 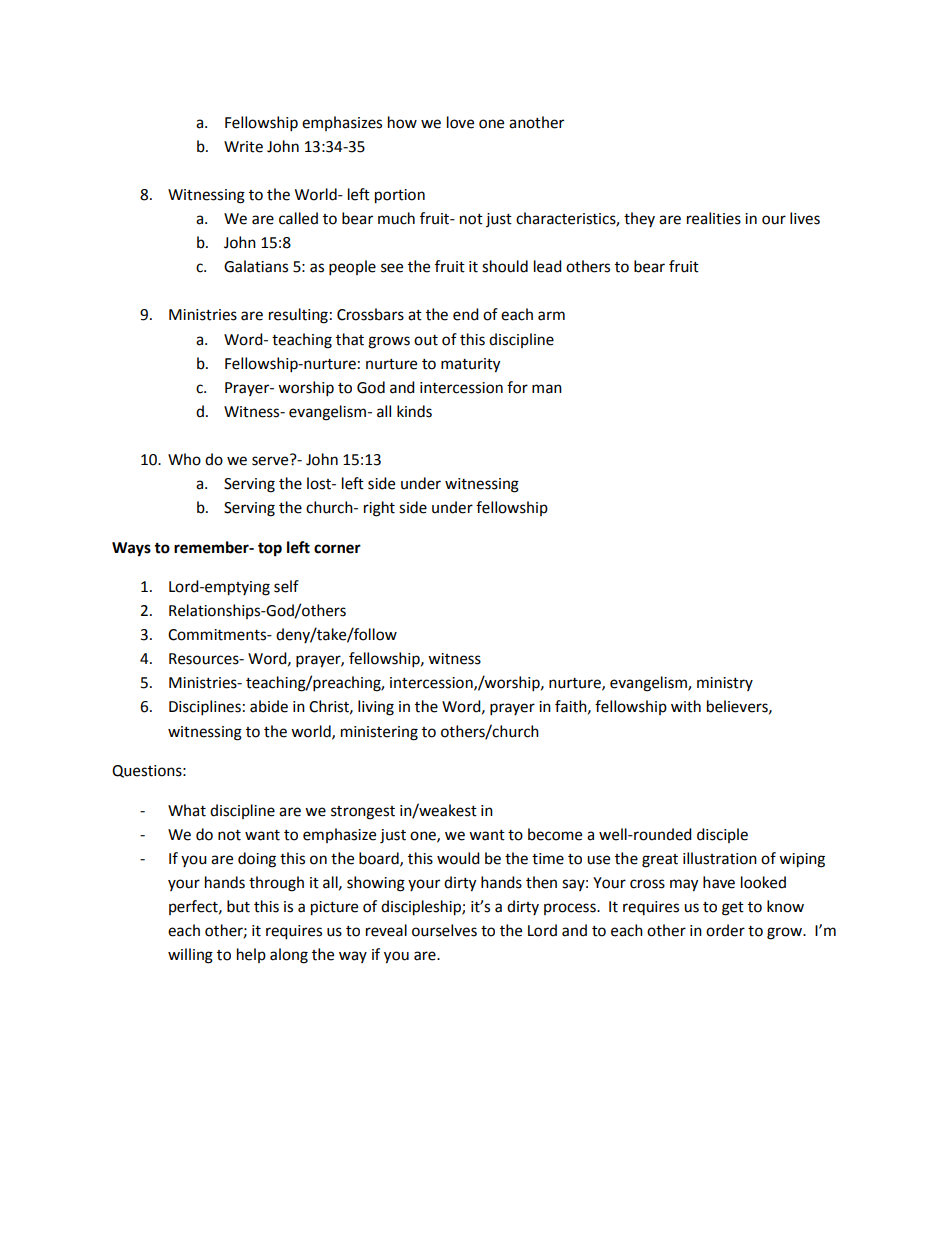 What do you see at coordinates (337, 549) in the document?
I see `corner` at bounding box center [337, 549].
